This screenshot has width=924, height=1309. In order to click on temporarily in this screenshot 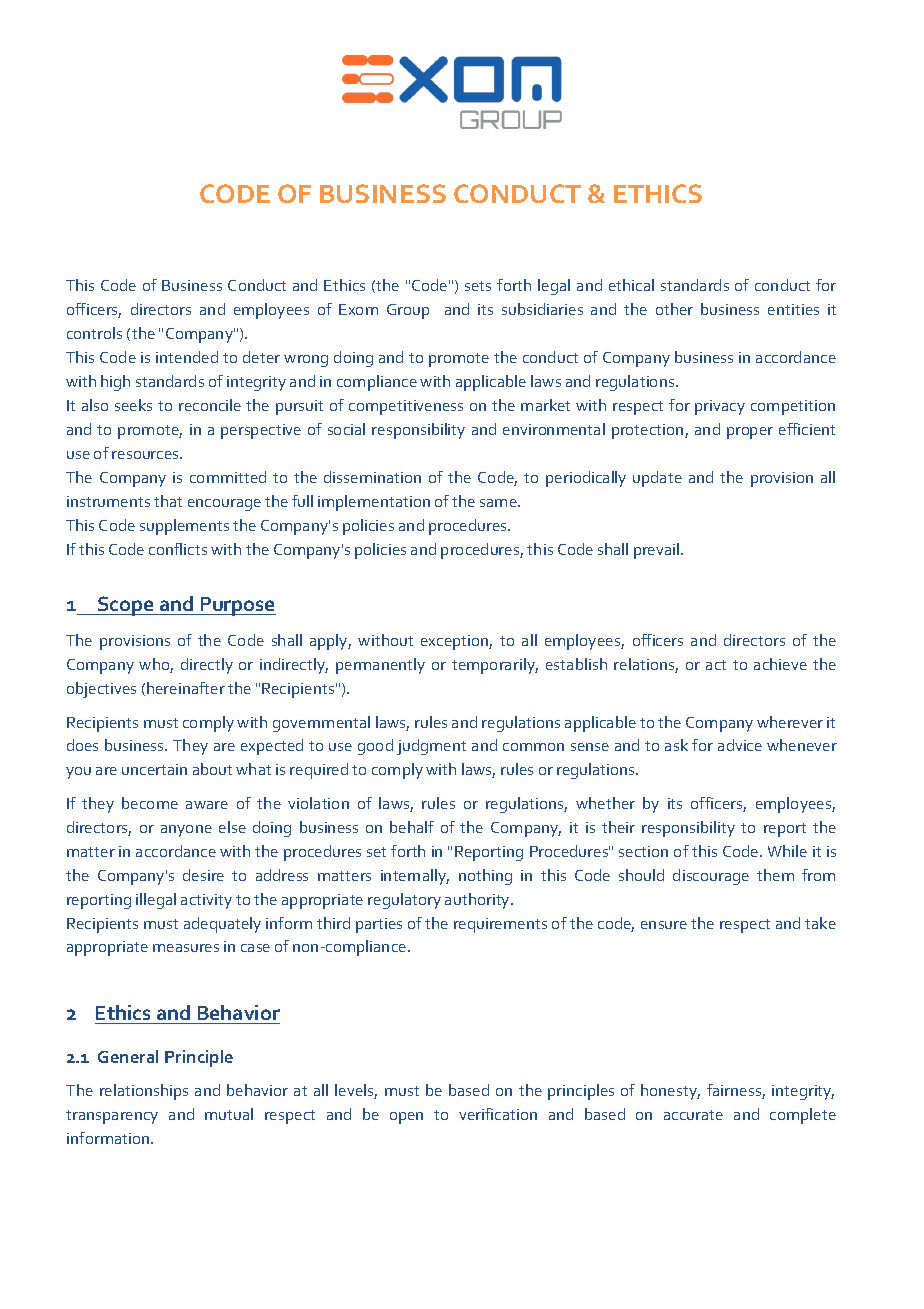, I will do `click(495, 666)`.
